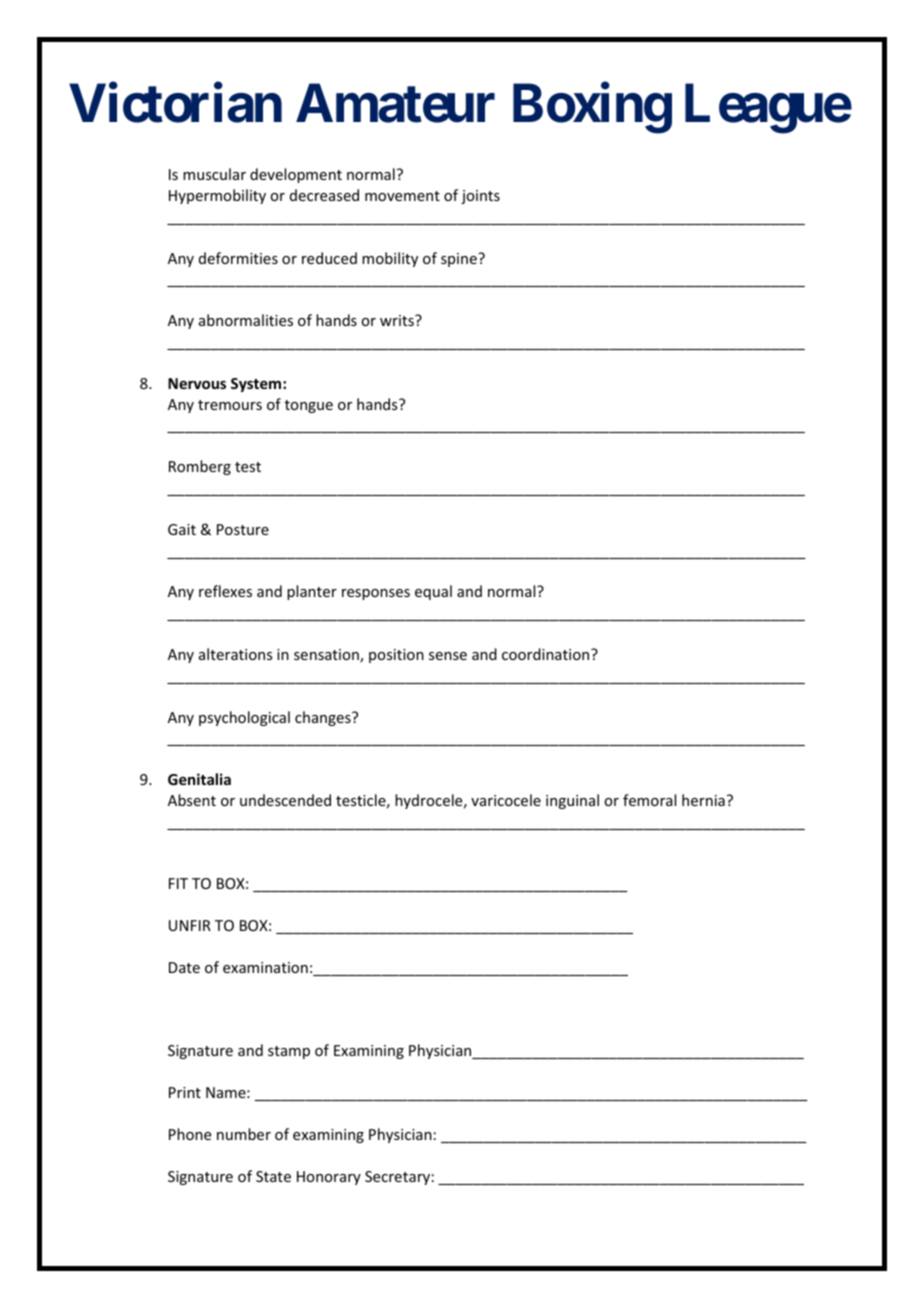 This image has width=924, height=1308. Describe the element at coordinates (547, 654) in the image. I see `coordination` at that location.
